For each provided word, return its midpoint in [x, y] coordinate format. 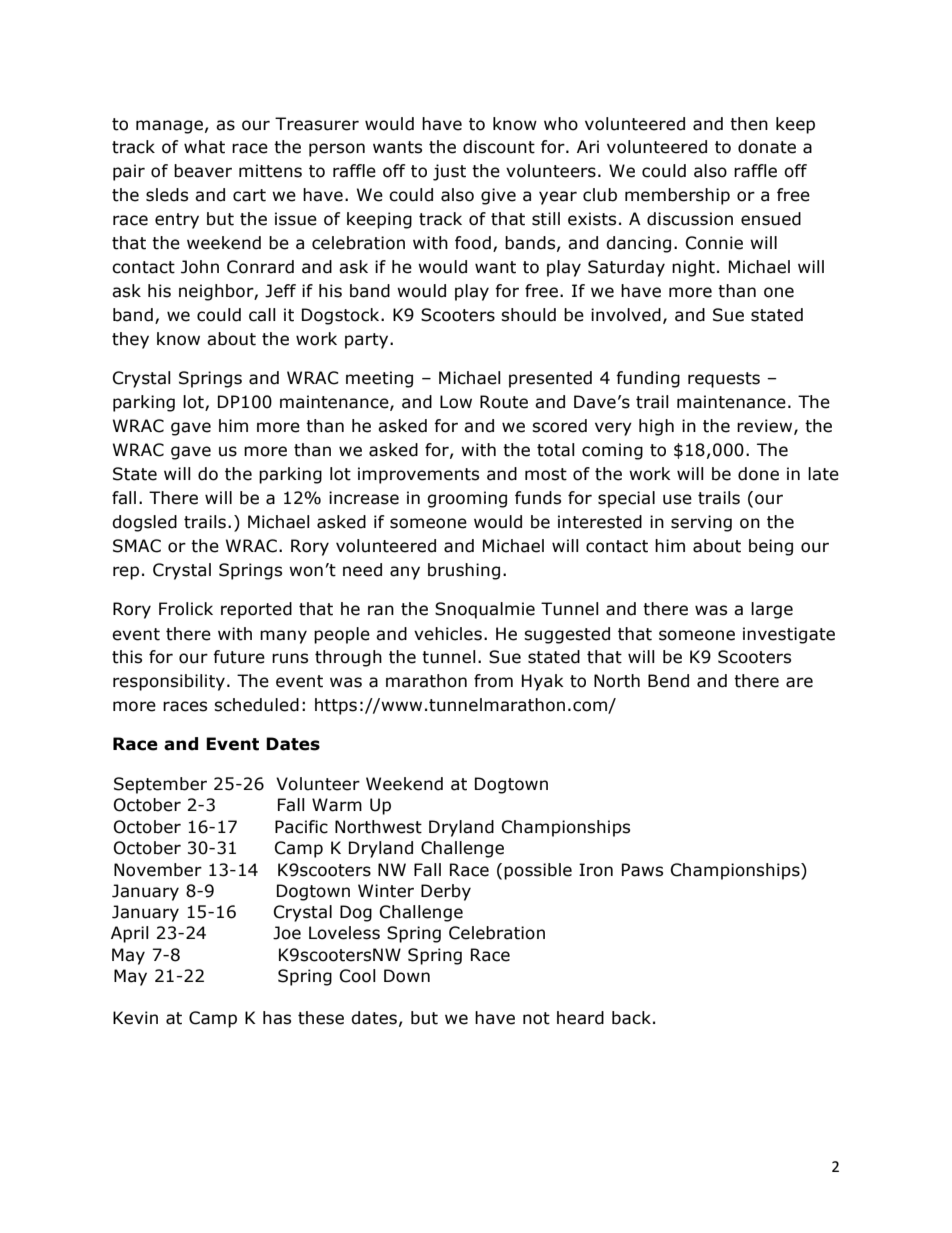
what [204, 147]
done [758, 474]
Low [456, 402]
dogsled [144, 523]
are [799, 682]
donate [767, 147]
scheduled [256, 705]
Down [407, 976]
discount [499, 147]
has [277, 1018]
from [493, 681]
